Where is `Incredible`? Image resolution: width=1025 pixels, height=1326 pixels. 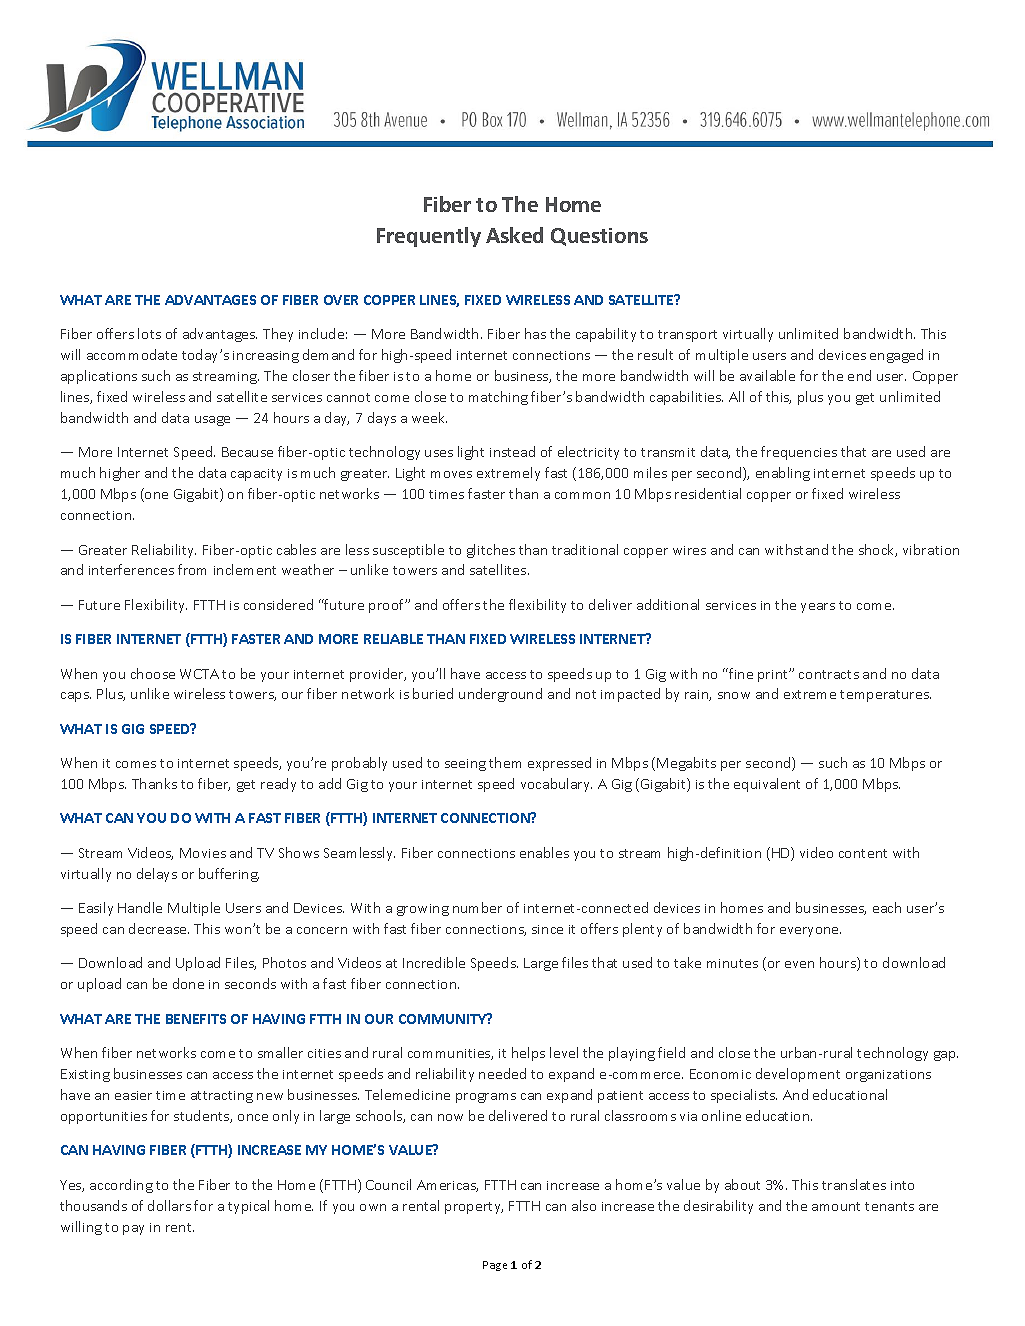
Incredible is located at coordinates (434, 962).
